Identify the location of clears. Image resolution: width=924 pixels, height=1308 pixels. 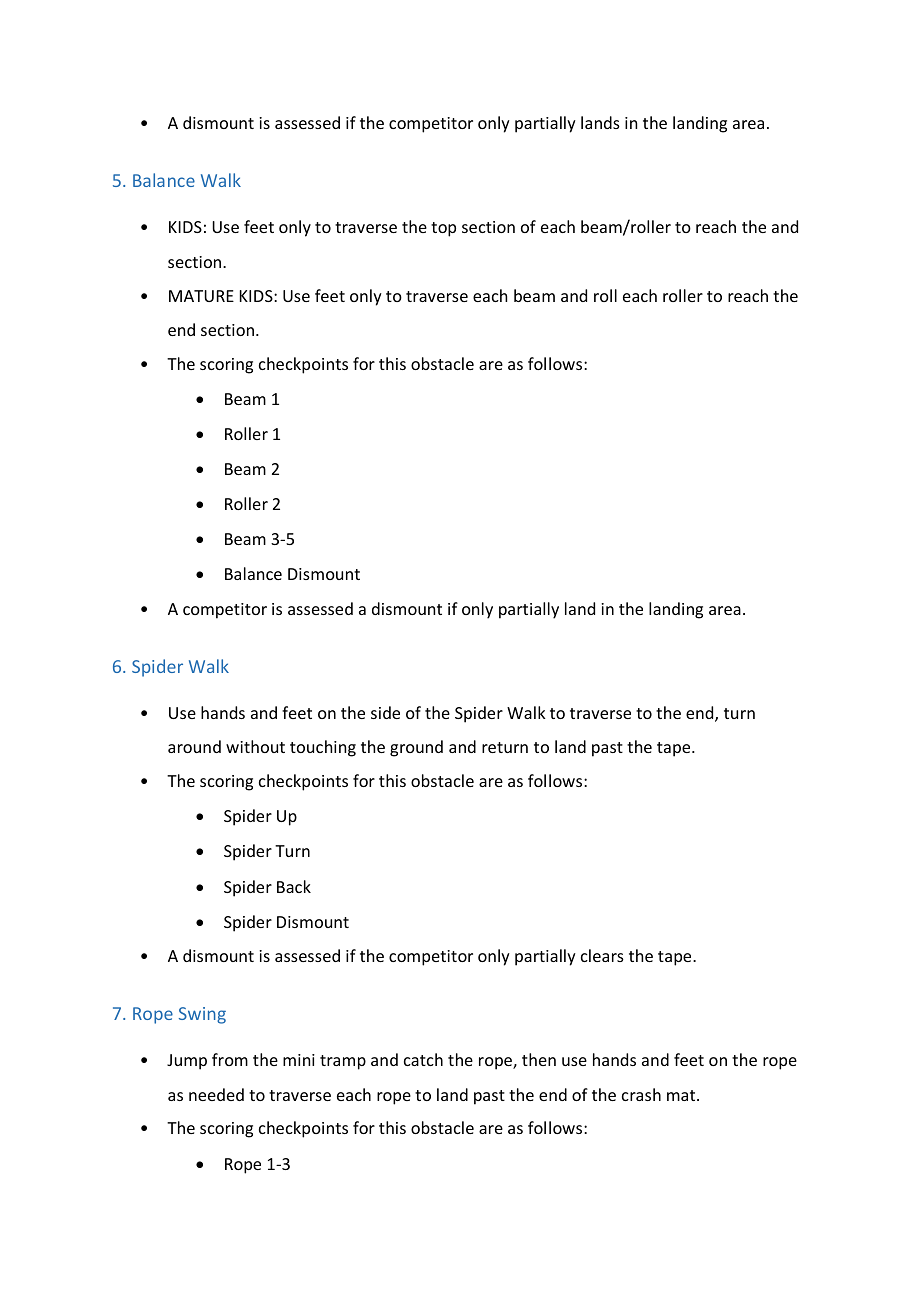
(602, 955).
